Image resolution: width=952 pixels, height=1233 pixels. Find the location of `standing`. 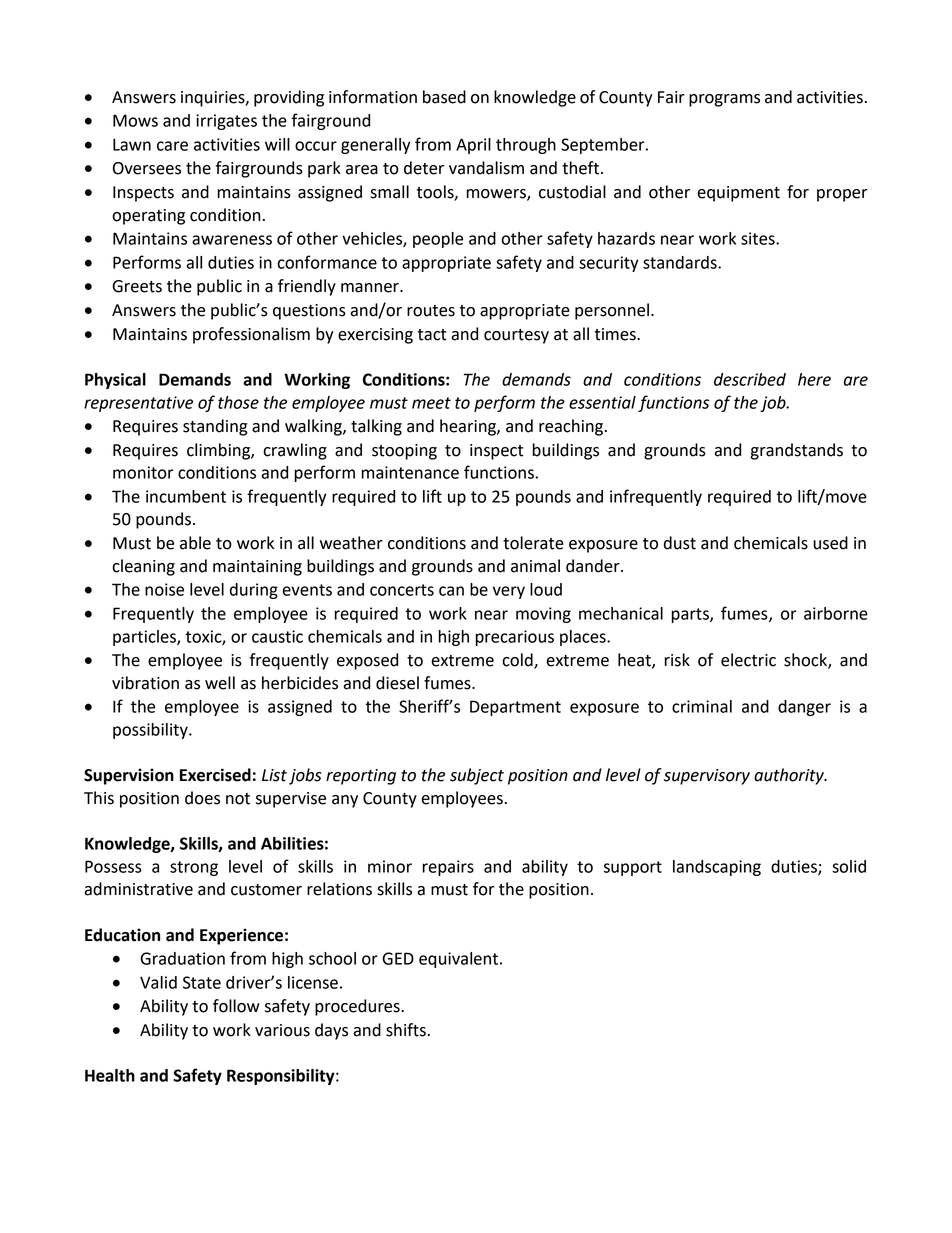

standing is located at coordinates (215, 427).
